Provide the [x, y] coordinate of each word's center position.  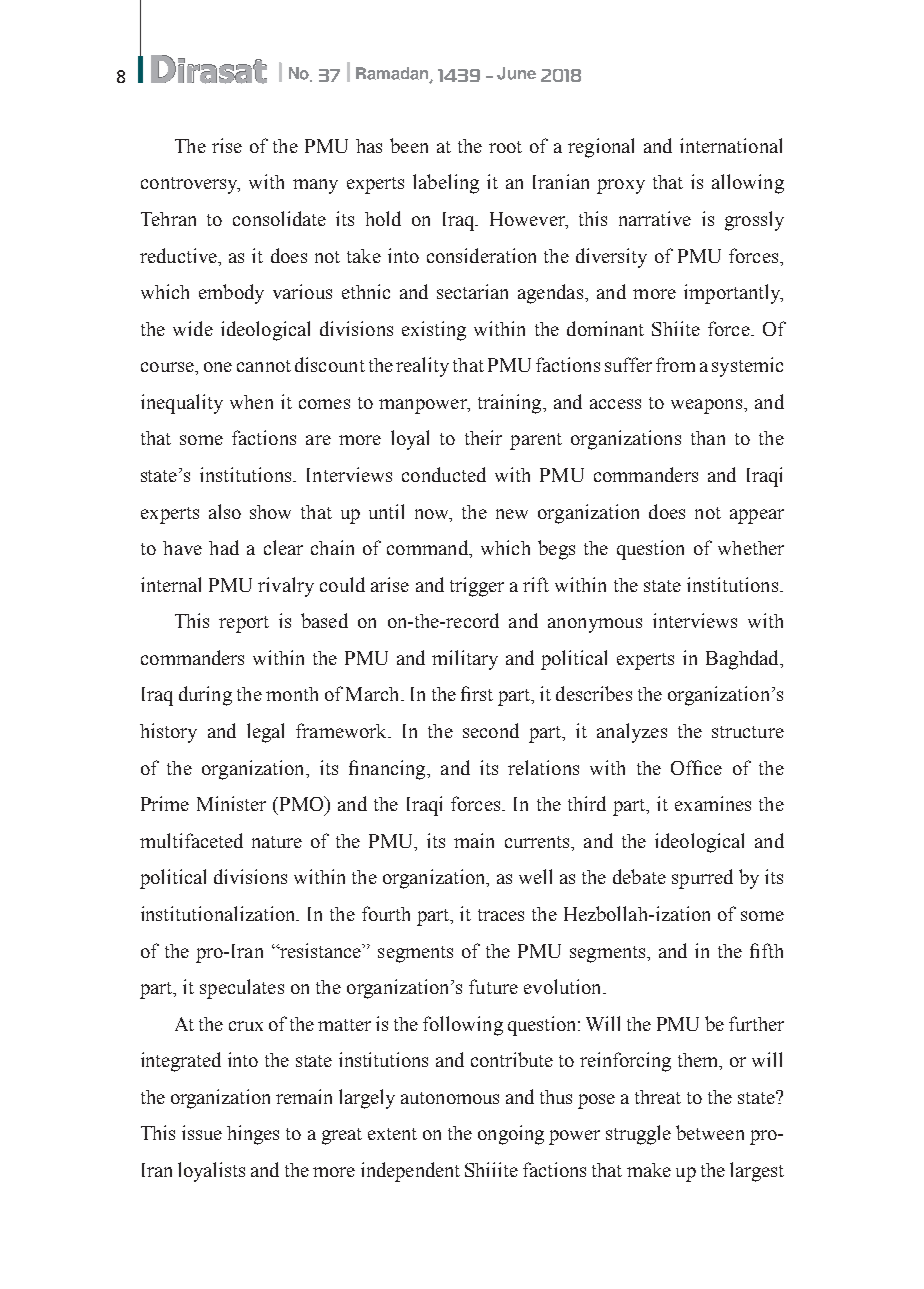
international [731, 145]
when [251, 402]
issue [202, 1132]
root [505, 147]
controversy [190, 185]
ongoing [511, 1135]
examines [713, 803]
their [483, 437]
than [708, 438]
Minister [231, 803]
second [491, 730]
